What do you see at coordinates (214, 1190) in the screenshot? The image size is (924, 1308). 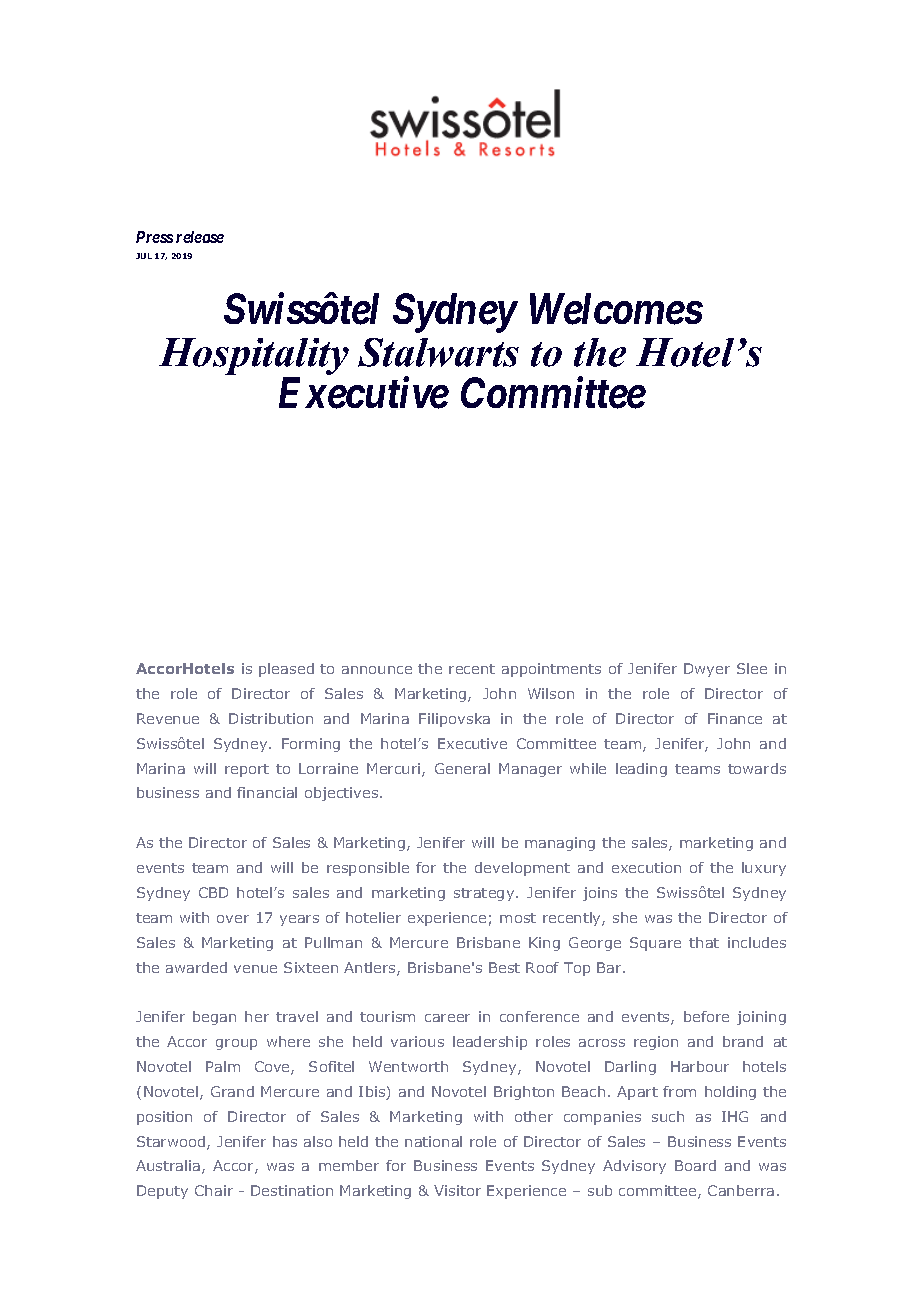 I see `Chair` at bounding box center [214, 1190].
